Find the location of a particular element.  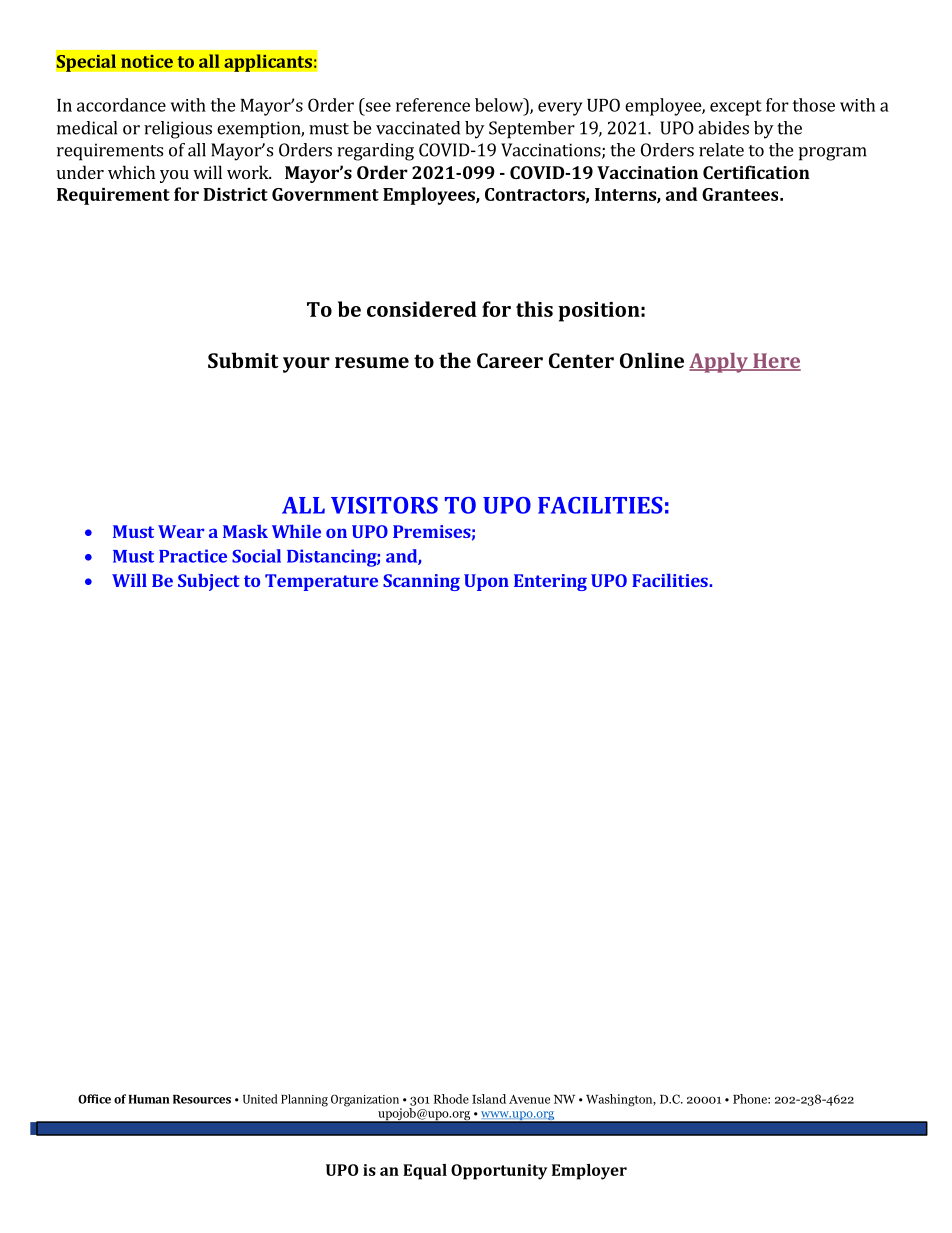

Entering is located at coordinates (550, 582).
